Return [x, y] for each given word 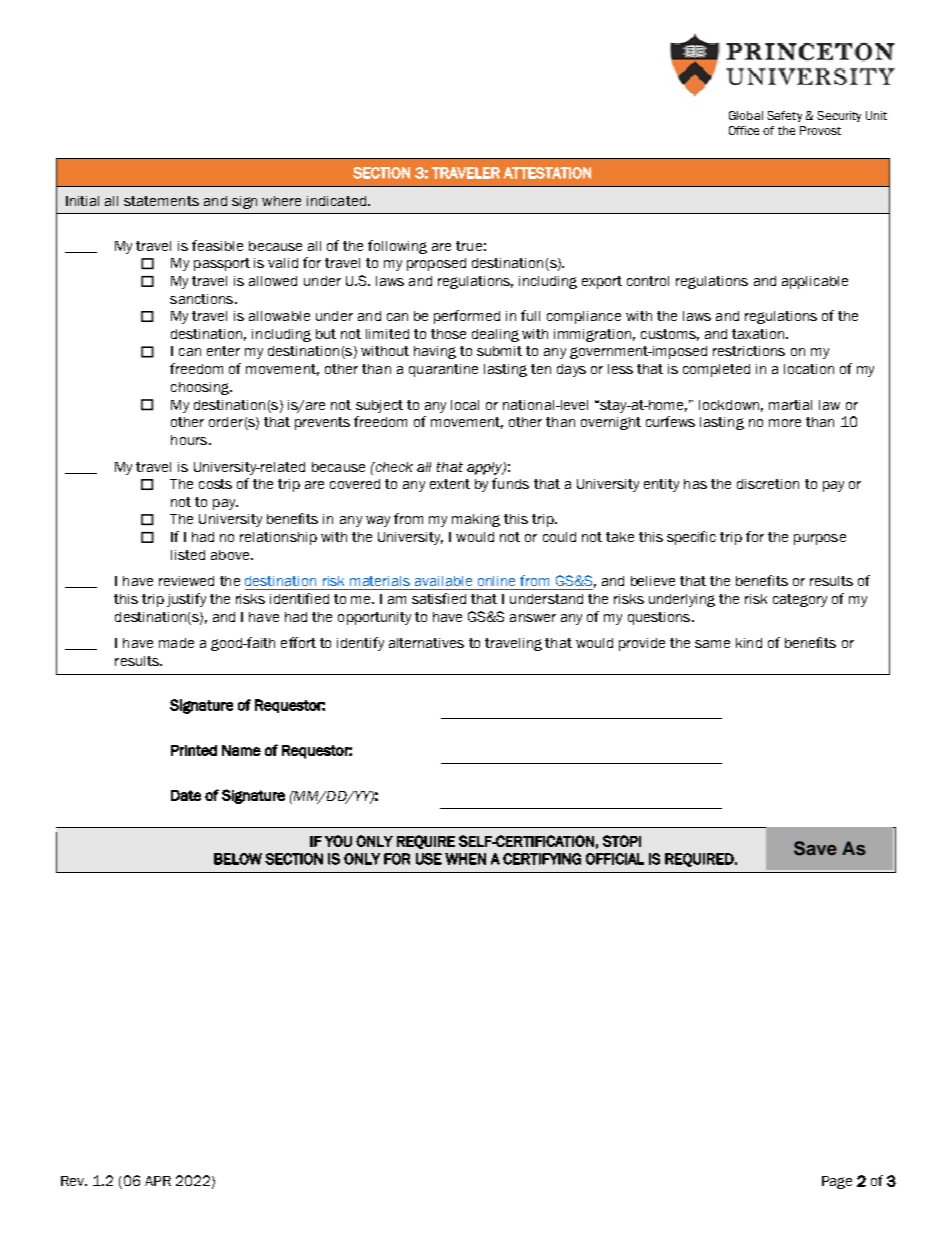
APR [158, 1181]
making [476, 520]
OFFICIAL [615, 859]
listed [188, 555]
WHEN [465, 859]
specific [691, 538]
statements [161, 201]
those [448, 334]
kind [749, 643]
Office [744, 130]
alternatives [426, 643]
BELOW [238, 859]
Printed [194, 750]
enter [223, 351]
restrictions [749, 351]
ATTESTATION [547, 173]
